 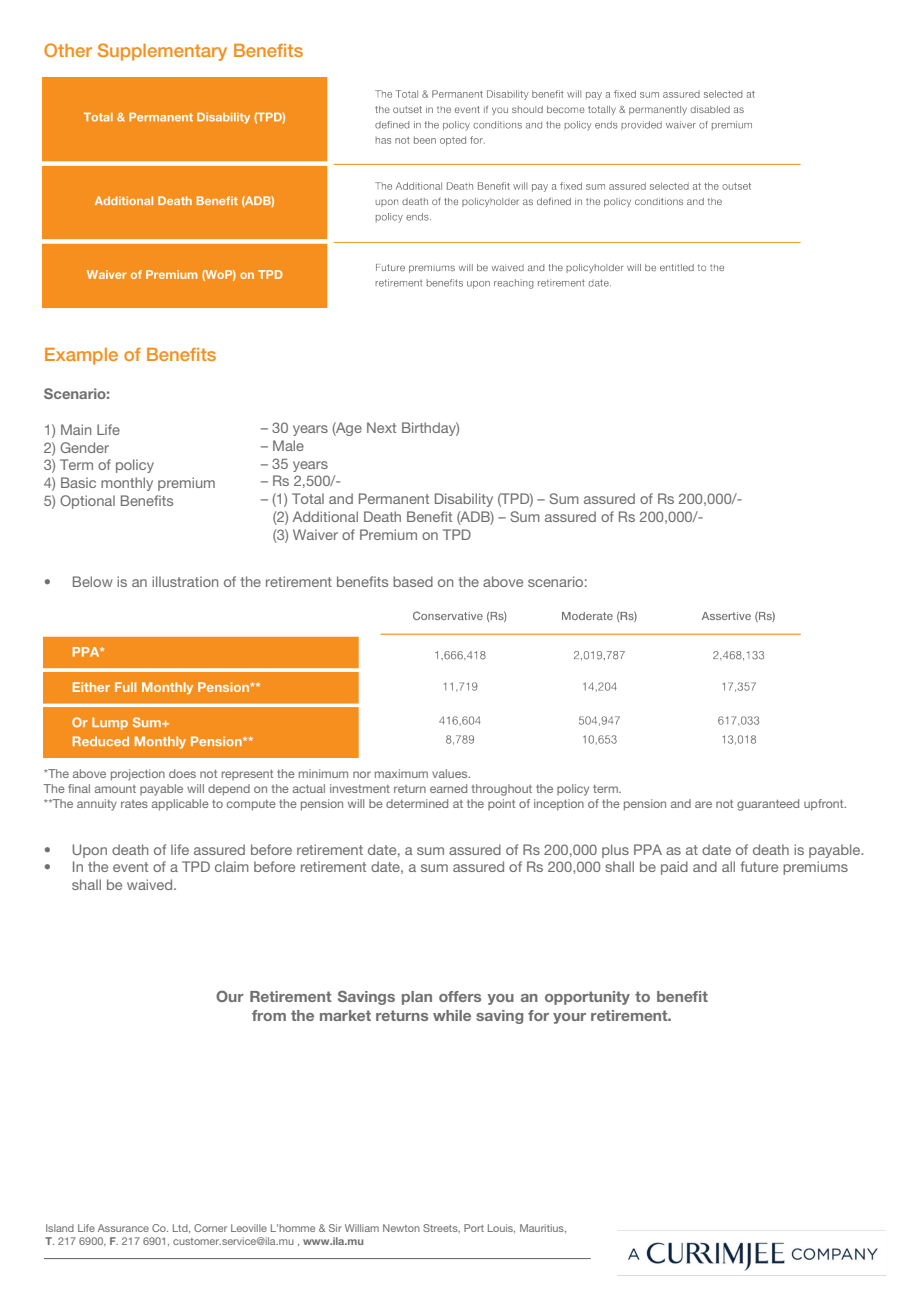 I want to click on Next, so click(x=381, y=427).
